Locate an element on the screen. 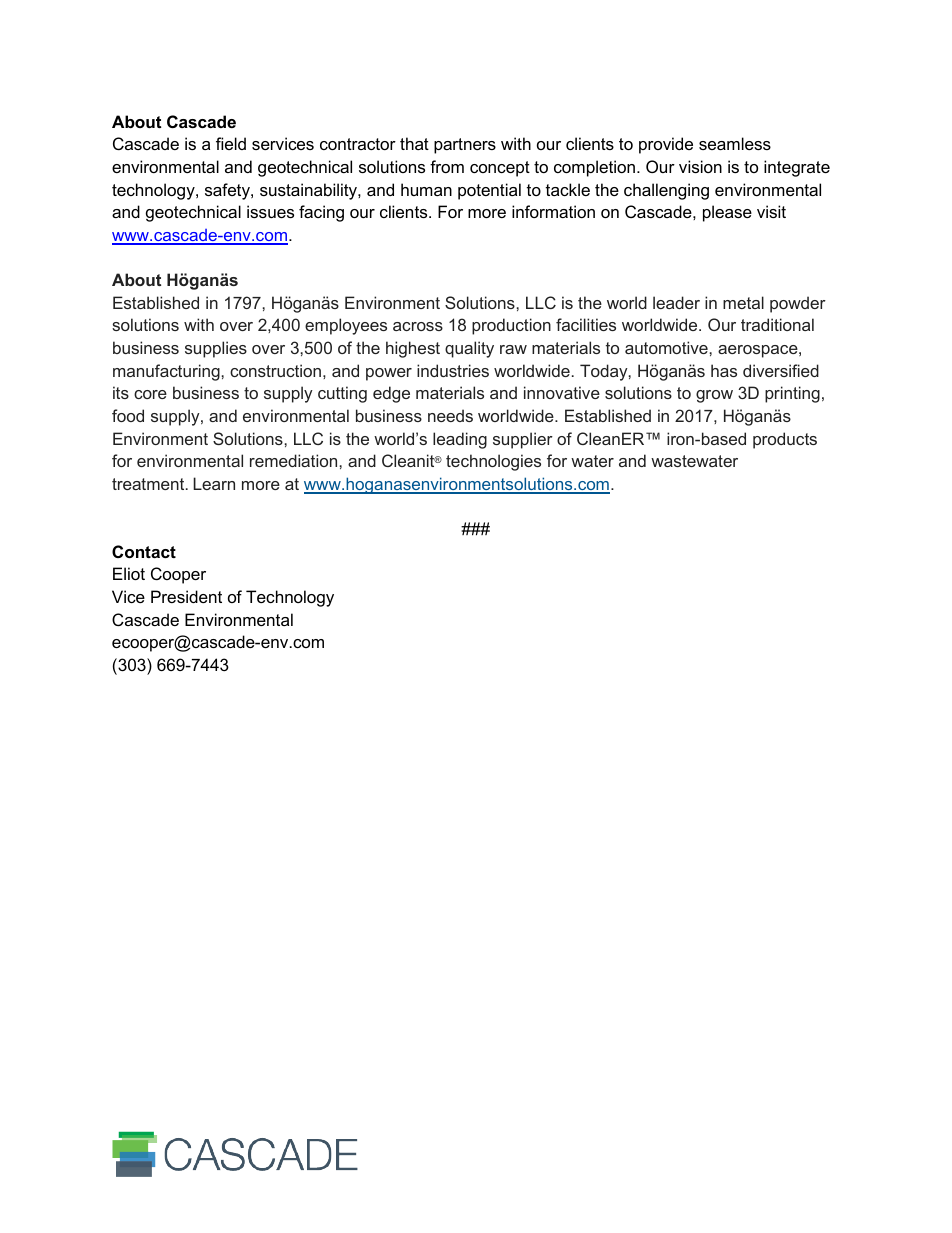  President is located at coordinates (186, 596).
